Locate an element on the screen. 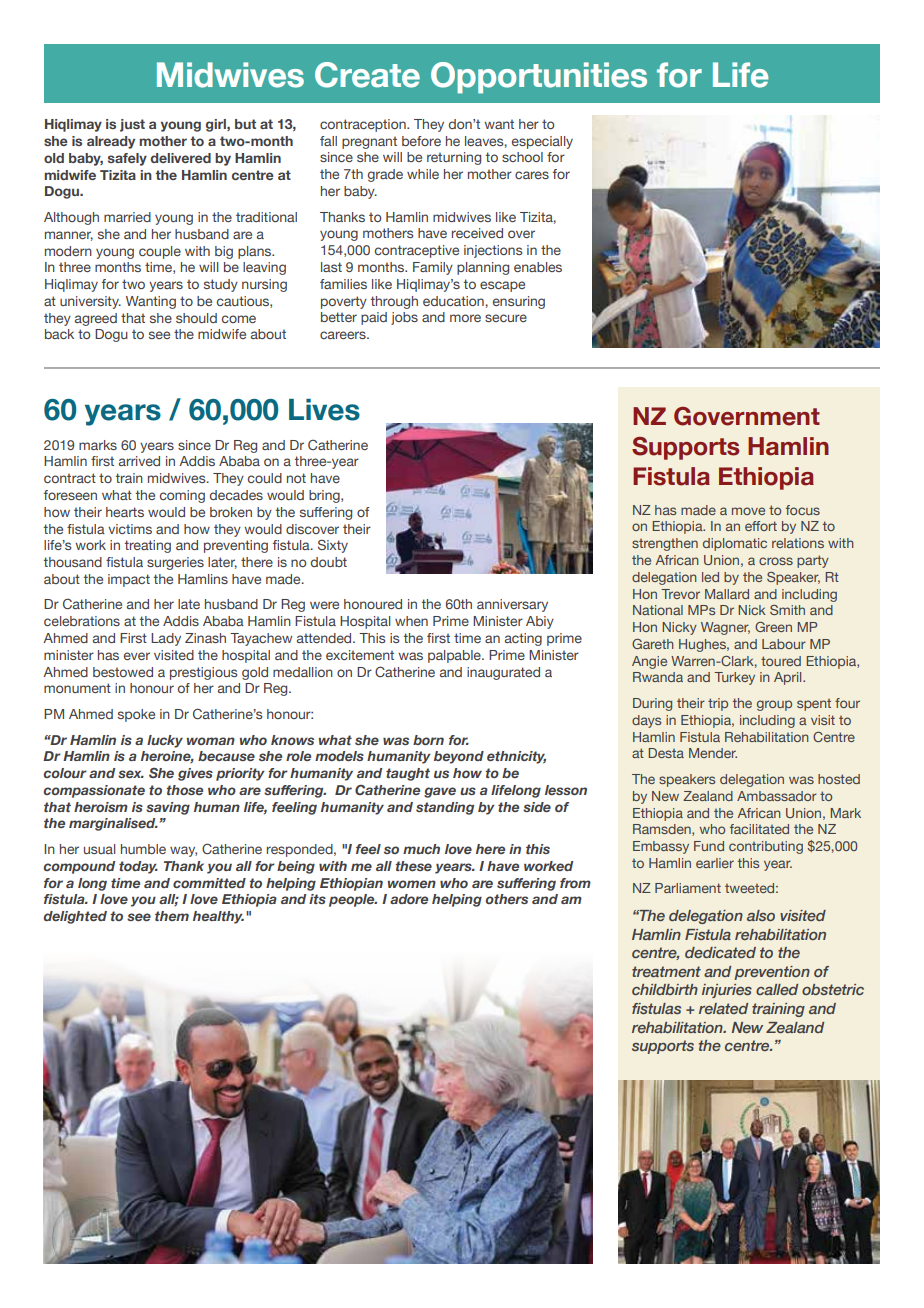  them is located at coordinates (172, 916).
